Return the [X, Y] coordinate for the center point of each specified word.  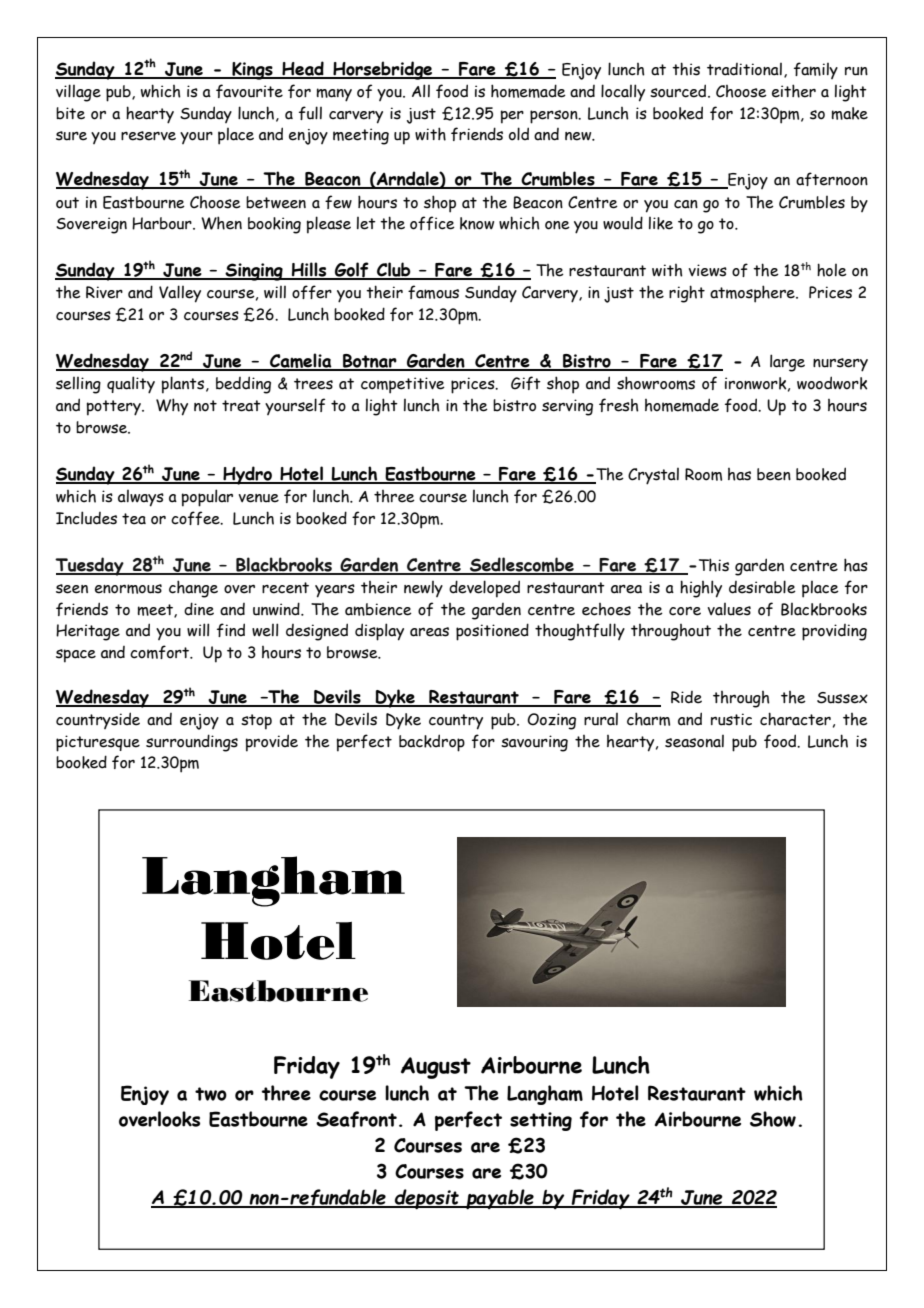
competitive [403, 385]
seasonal [694, 741]
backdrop [432, 743]
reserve [148, 136]
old [519, 134]
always [141, 498]
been [774, 474]
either [794, 91]
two [211, 1094]
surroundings [192, 743]
